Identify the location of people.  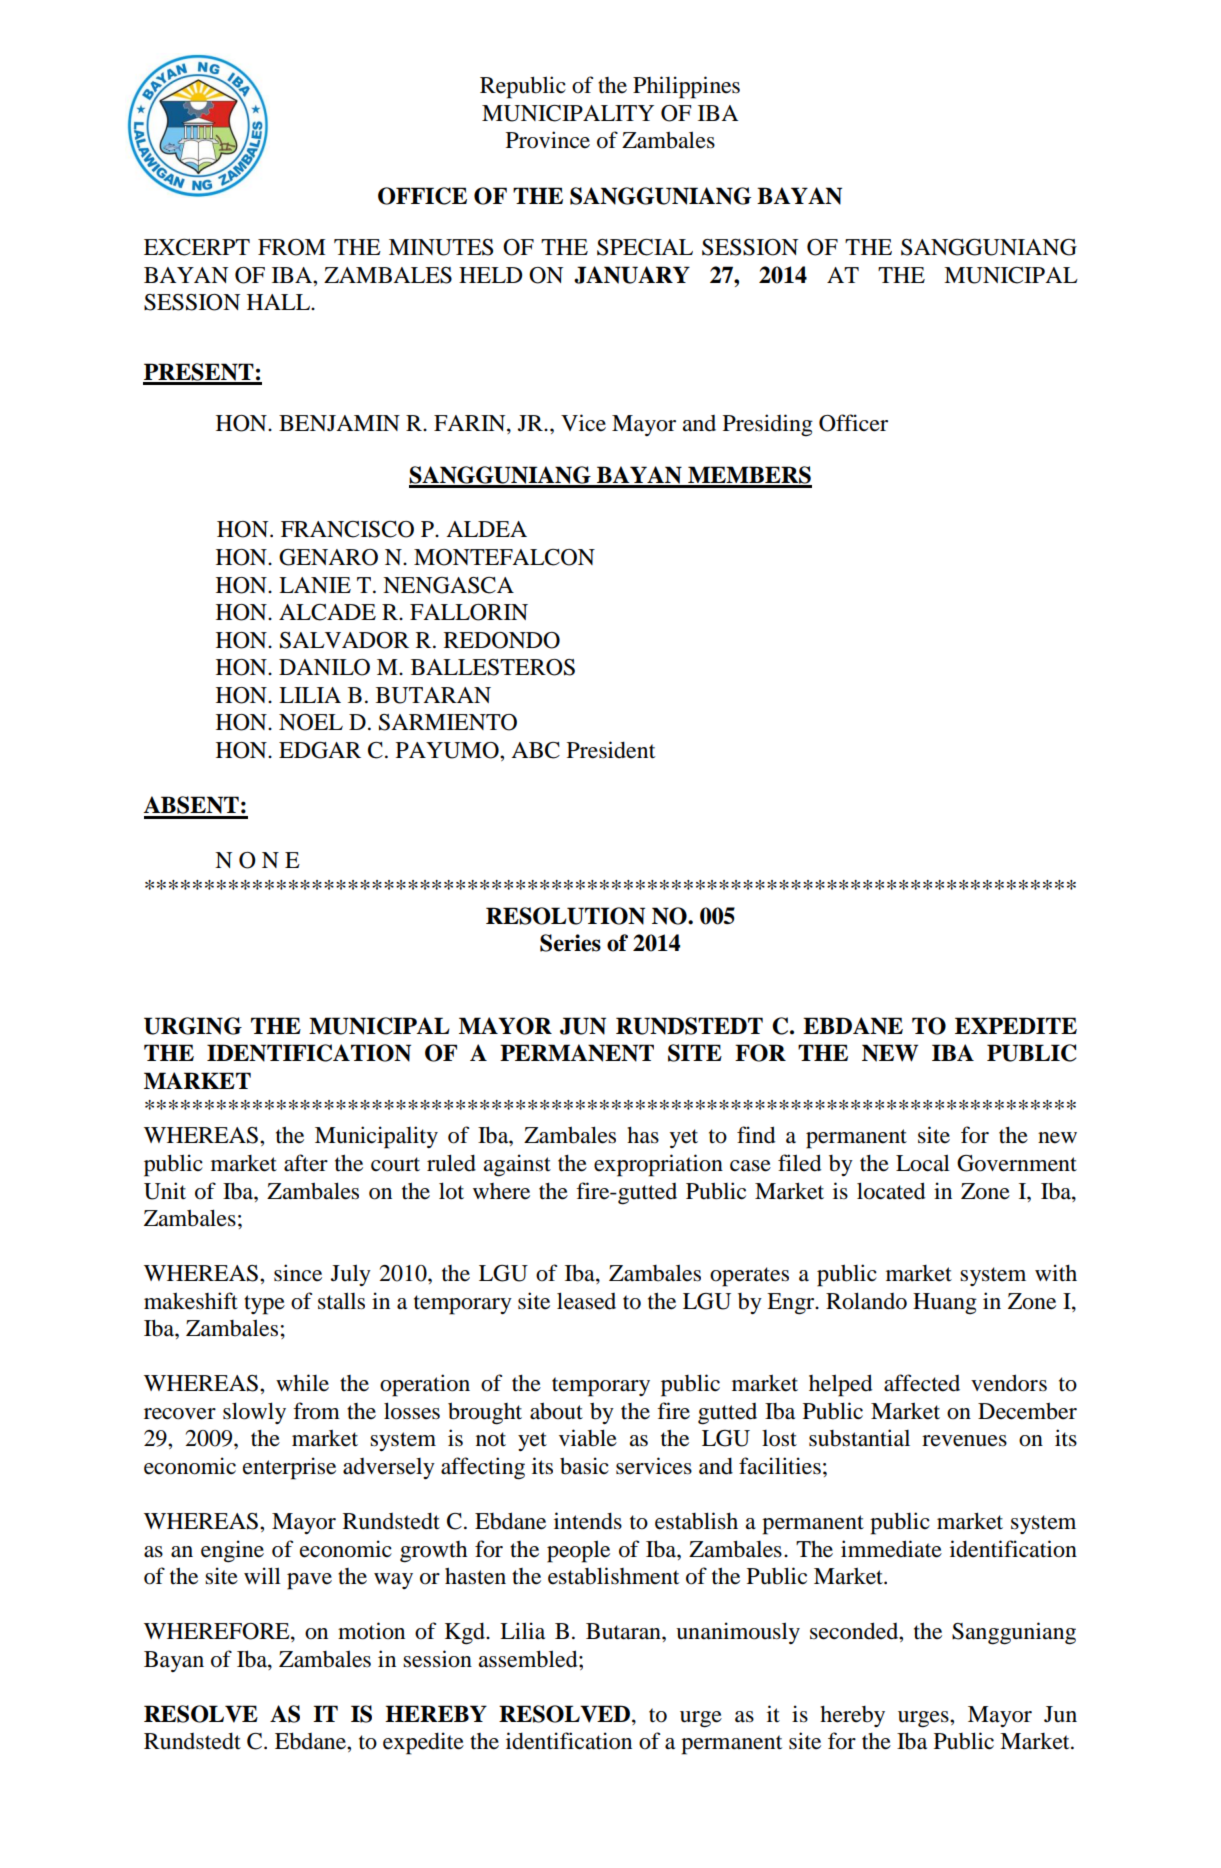
(578, 1551).
